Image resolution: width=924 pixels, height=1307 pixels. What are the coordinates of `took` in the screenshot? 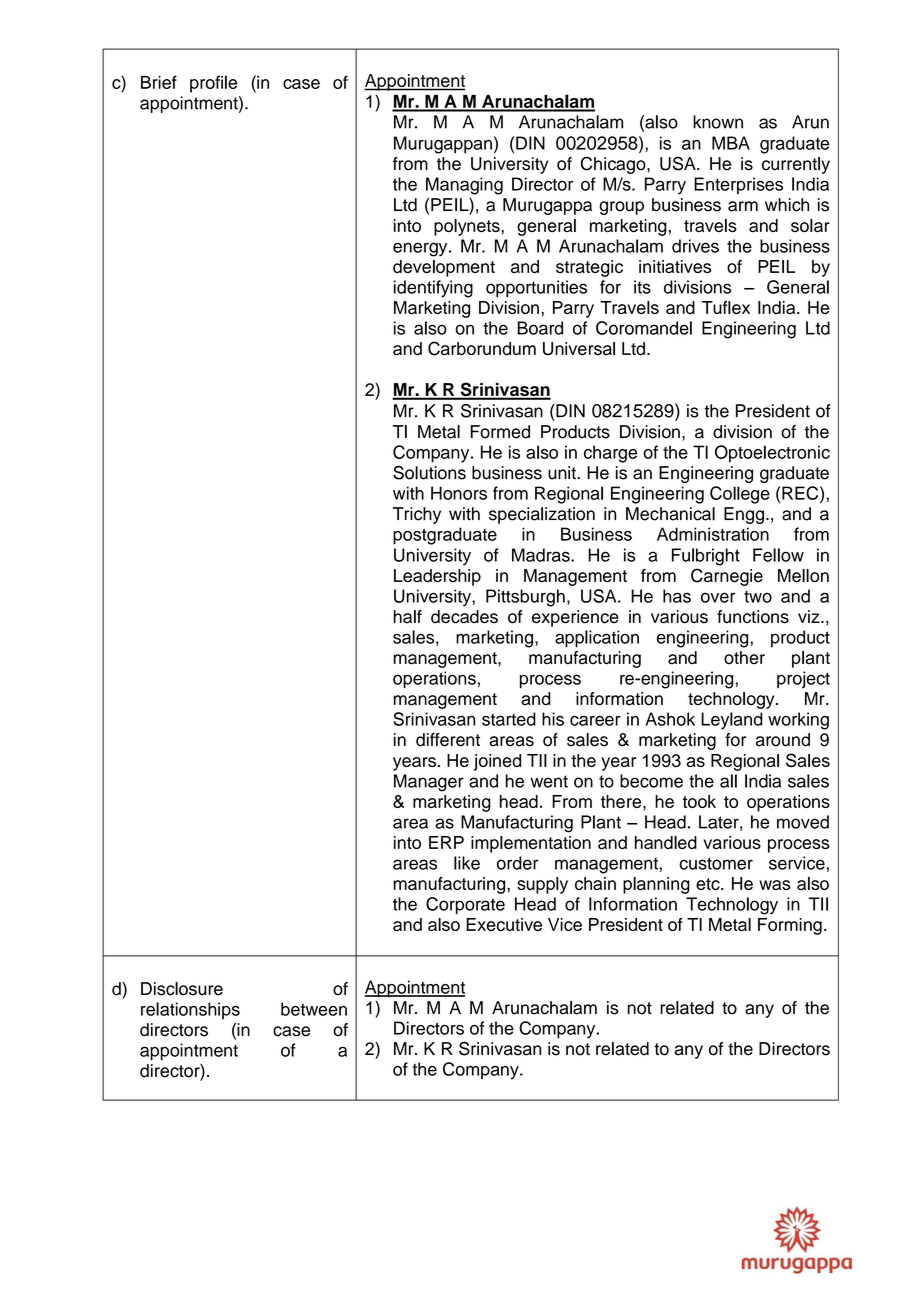 It's located at (699, 801).
